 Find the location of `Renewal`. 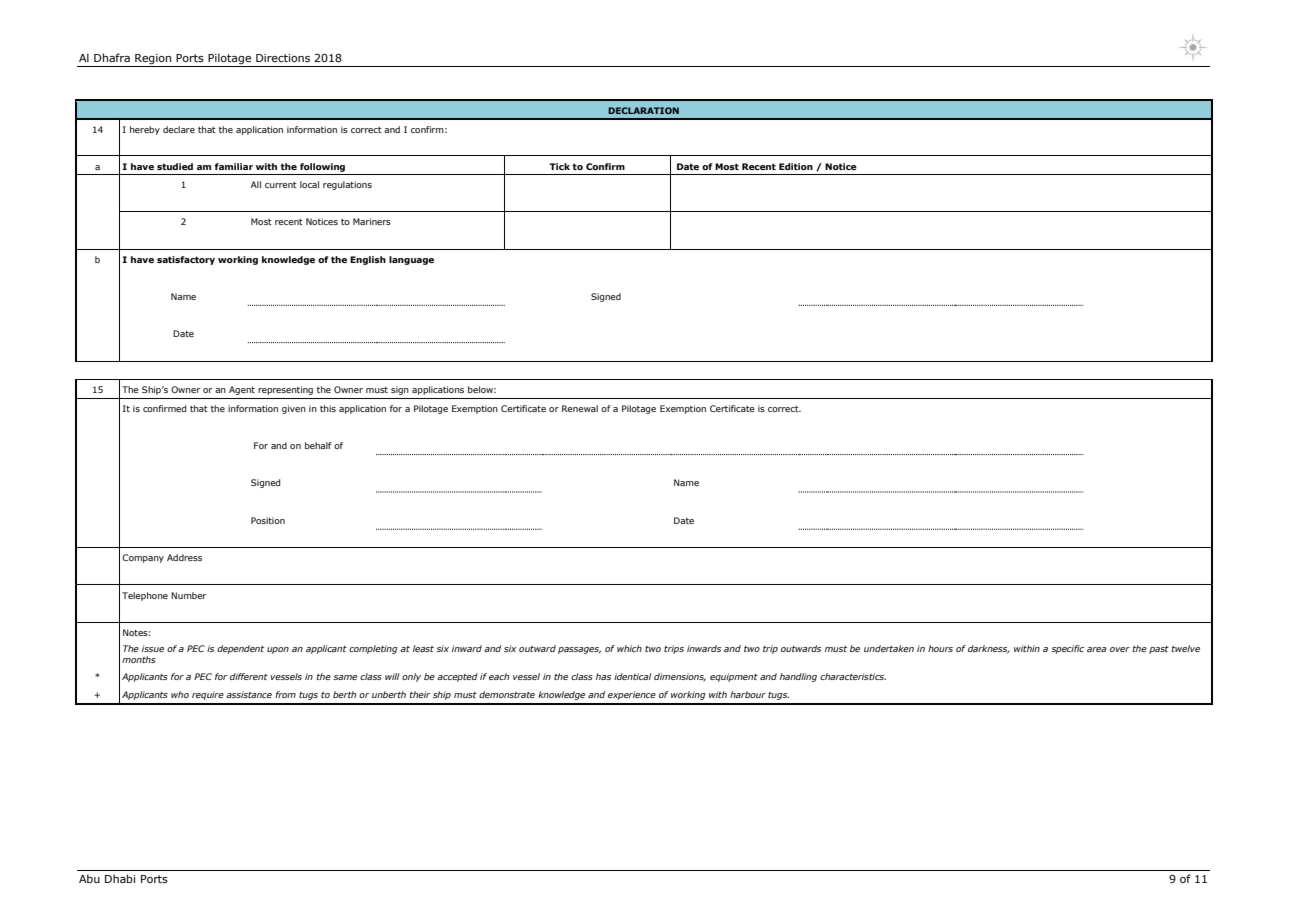

Renewal is located at coordinates (580, 408).
